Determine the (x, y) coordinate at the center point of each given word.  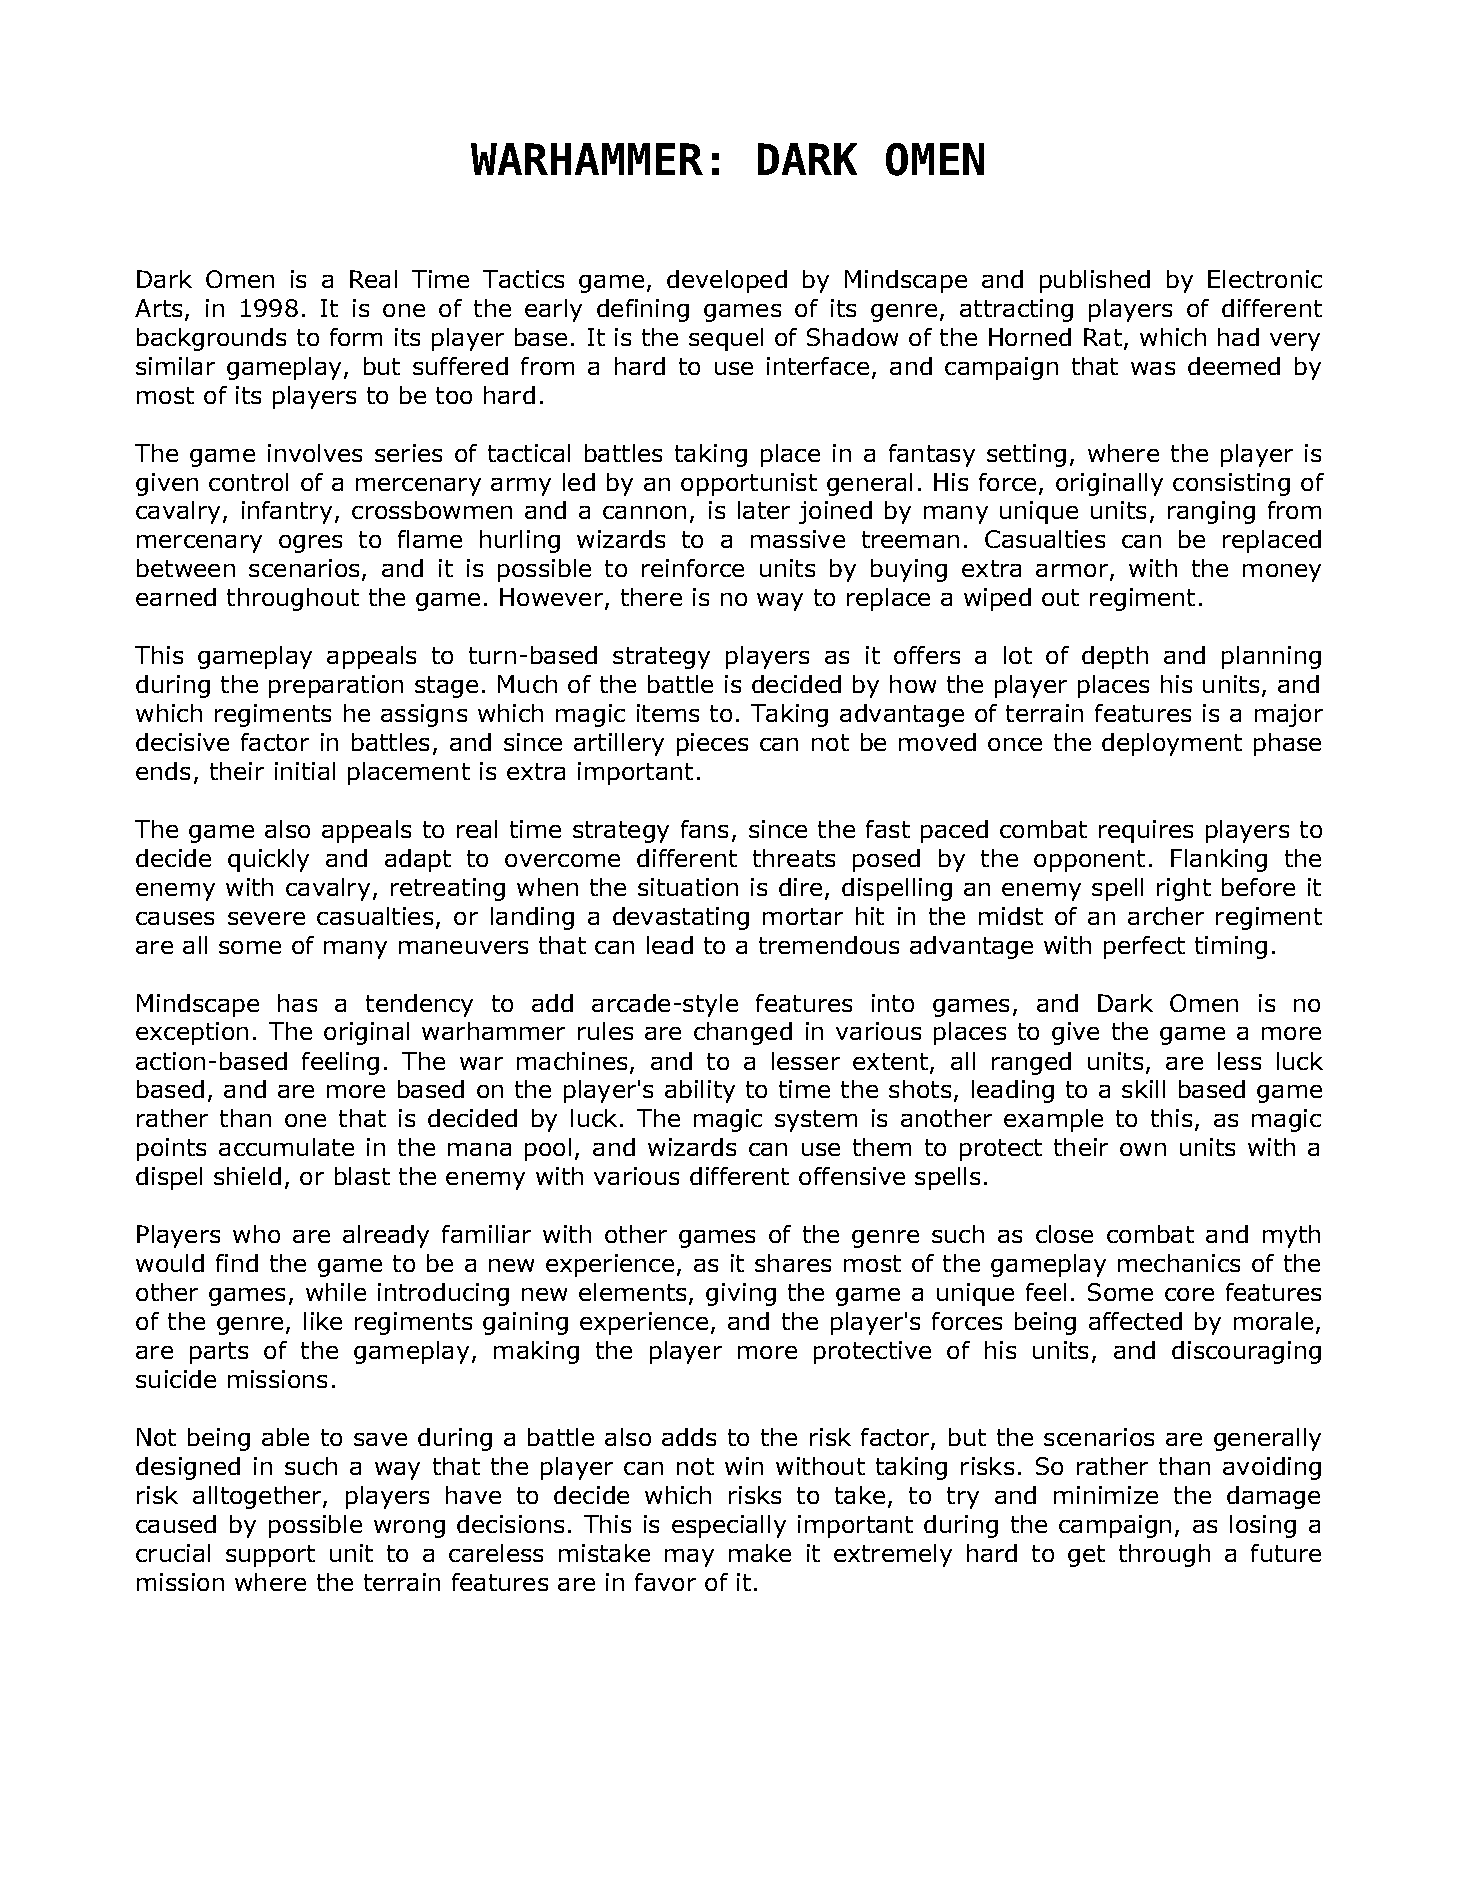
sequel (726, 339)
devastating (681, 918)
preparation (336, 686)
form (356, 337)
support (270, 1556)
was (1153, 368)
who (256, 1234)
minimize (1106, 1495)
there (651, 597)
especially (729, 1526)
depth (1115, 657)
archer (1166, 916)
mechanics (1179, 1263)
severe (266, 918)
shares (793, 1263)
